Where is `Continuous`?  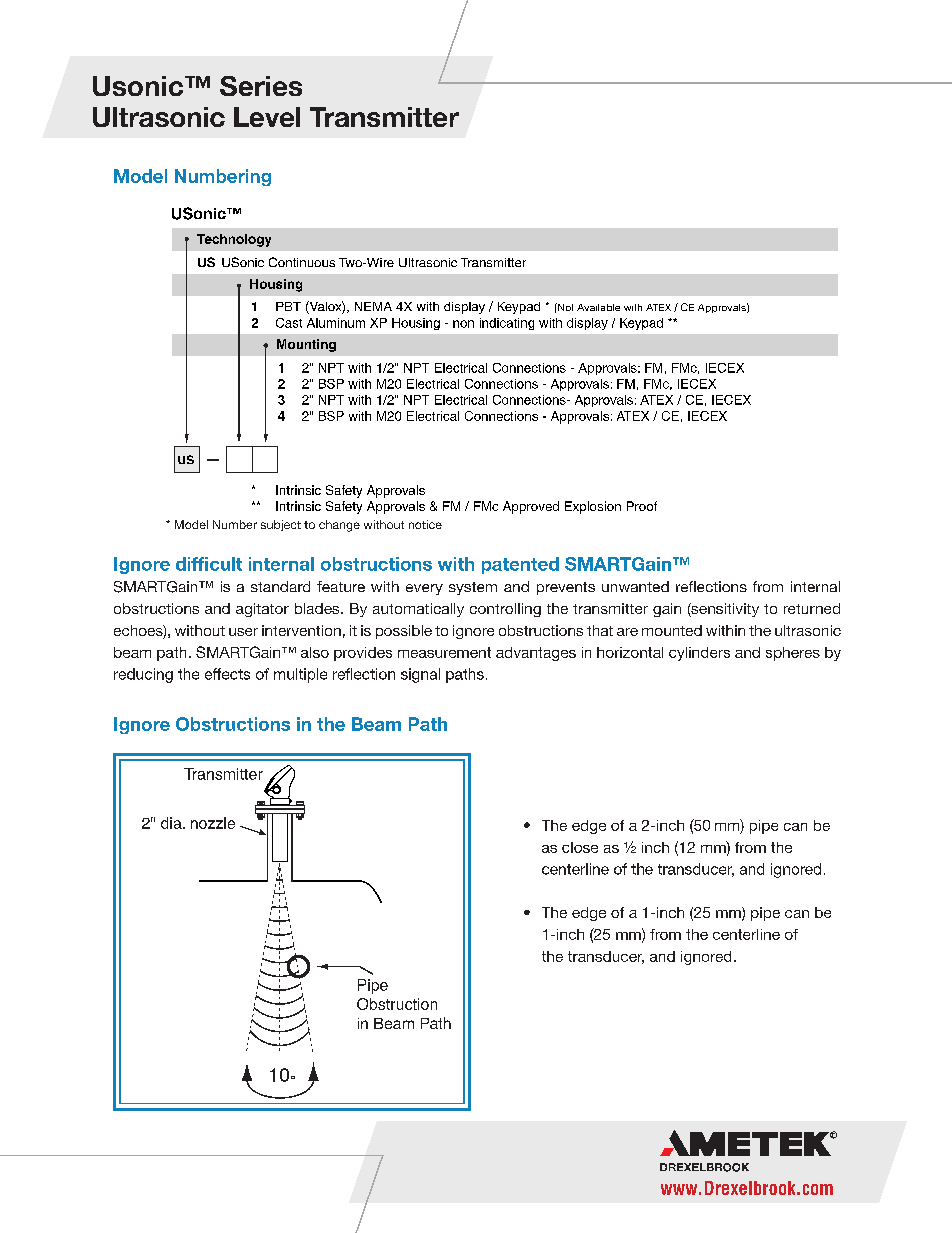
Continuous is located at coordinates (302, 262).
